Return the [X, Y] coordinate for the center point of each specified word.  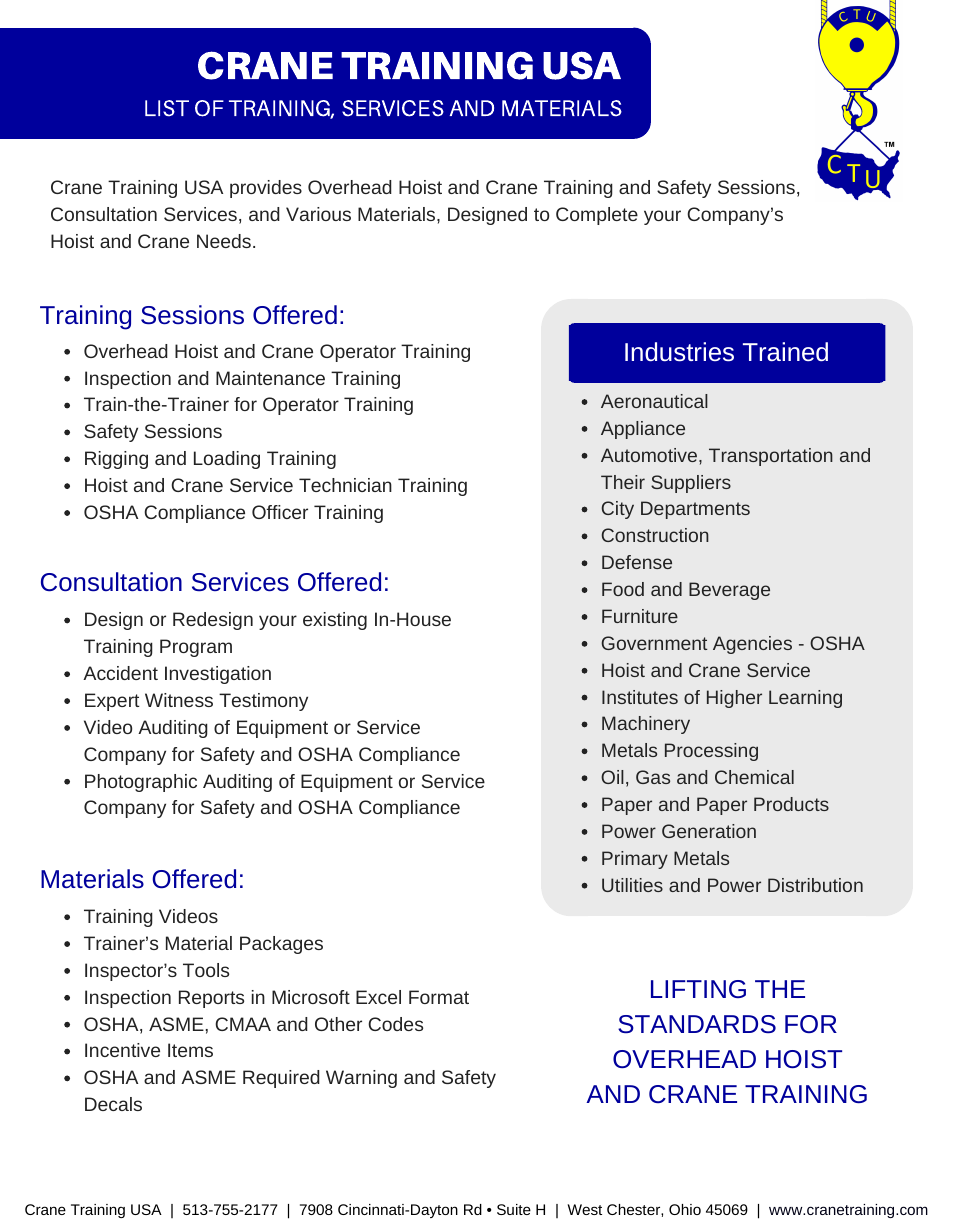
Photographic [141, 783]
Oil [612, 777]
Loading [227, 460]
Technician [345, 485]
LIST [167, 108]
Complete [597, 216]
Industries [679, 351]
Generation [709, 831]
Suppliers [691, 484]
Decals [113, 1104]
